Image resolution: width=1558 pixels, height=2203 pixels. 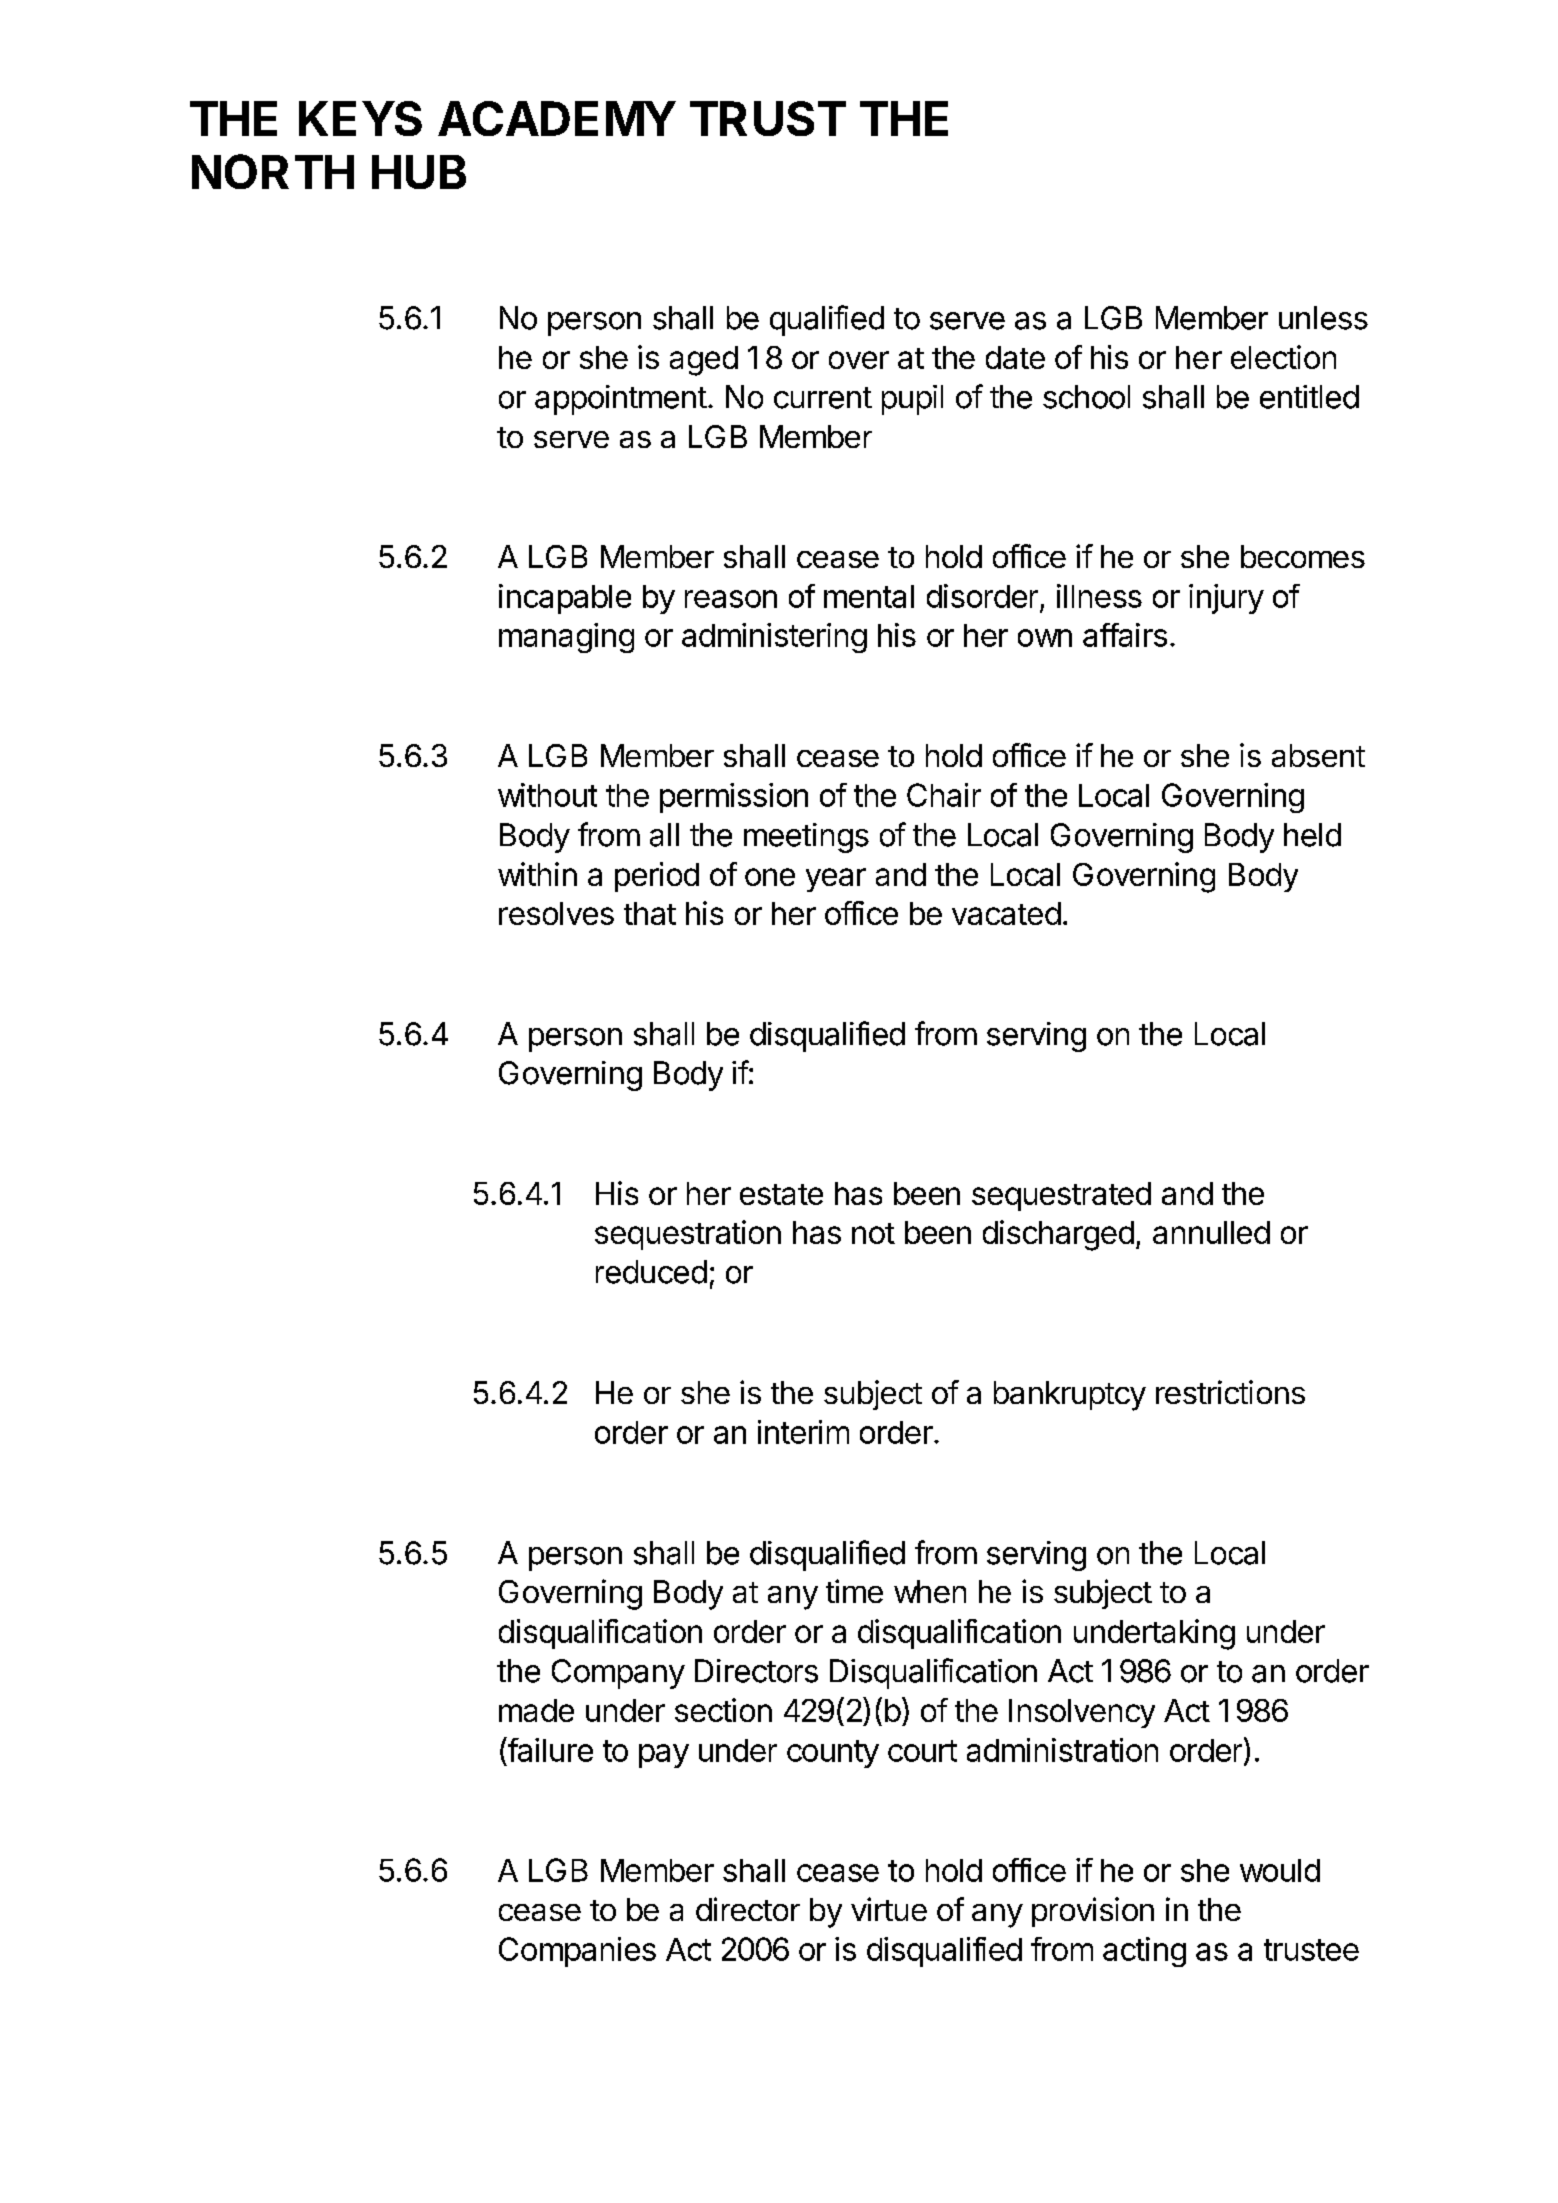 What do you see at coordinates (1211, 1232) in the document?
I see `annulled` at bounding box center [1211, 1232].
